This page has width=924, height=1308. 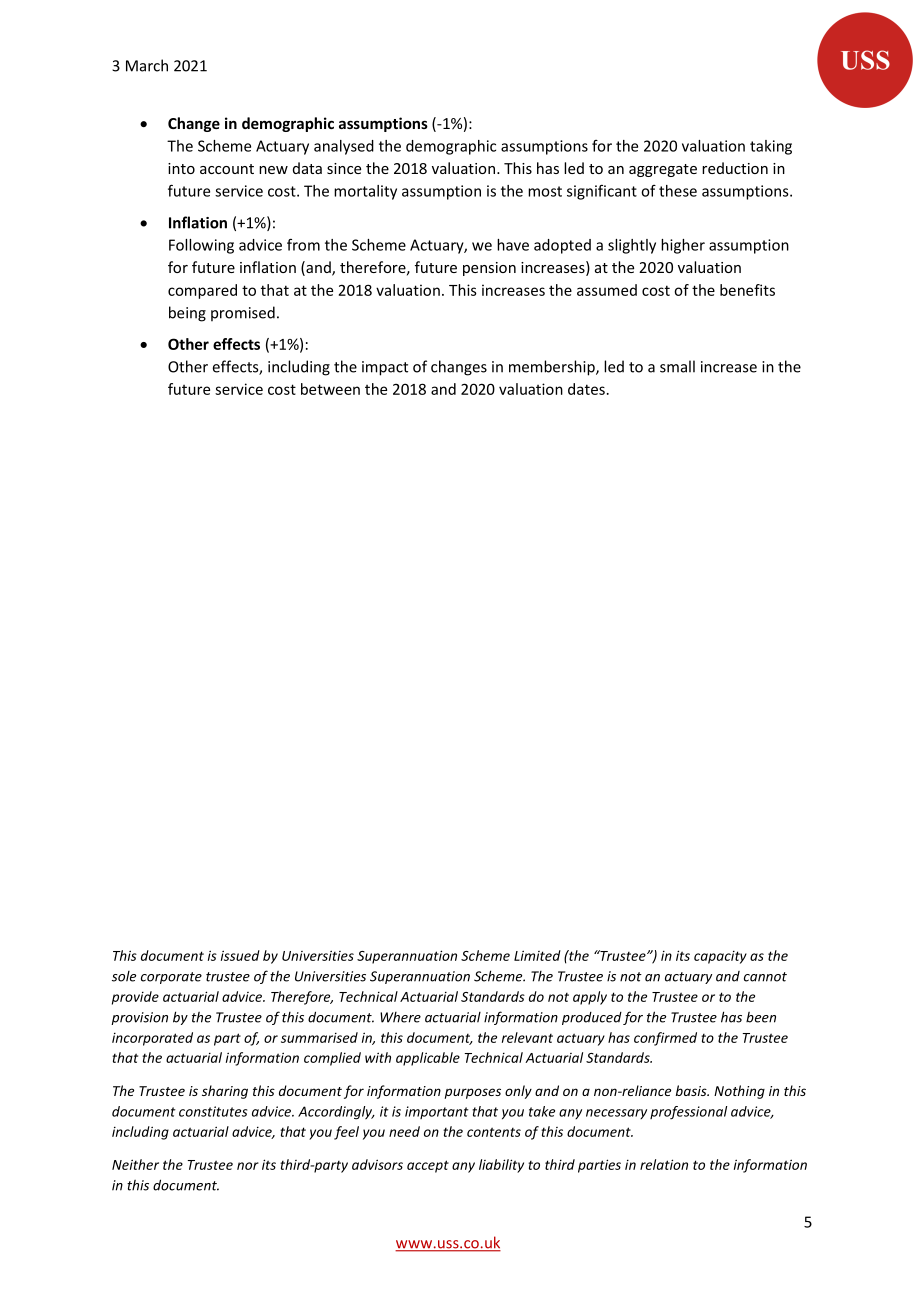 I want to click on small, so click(x=677, y=366).
